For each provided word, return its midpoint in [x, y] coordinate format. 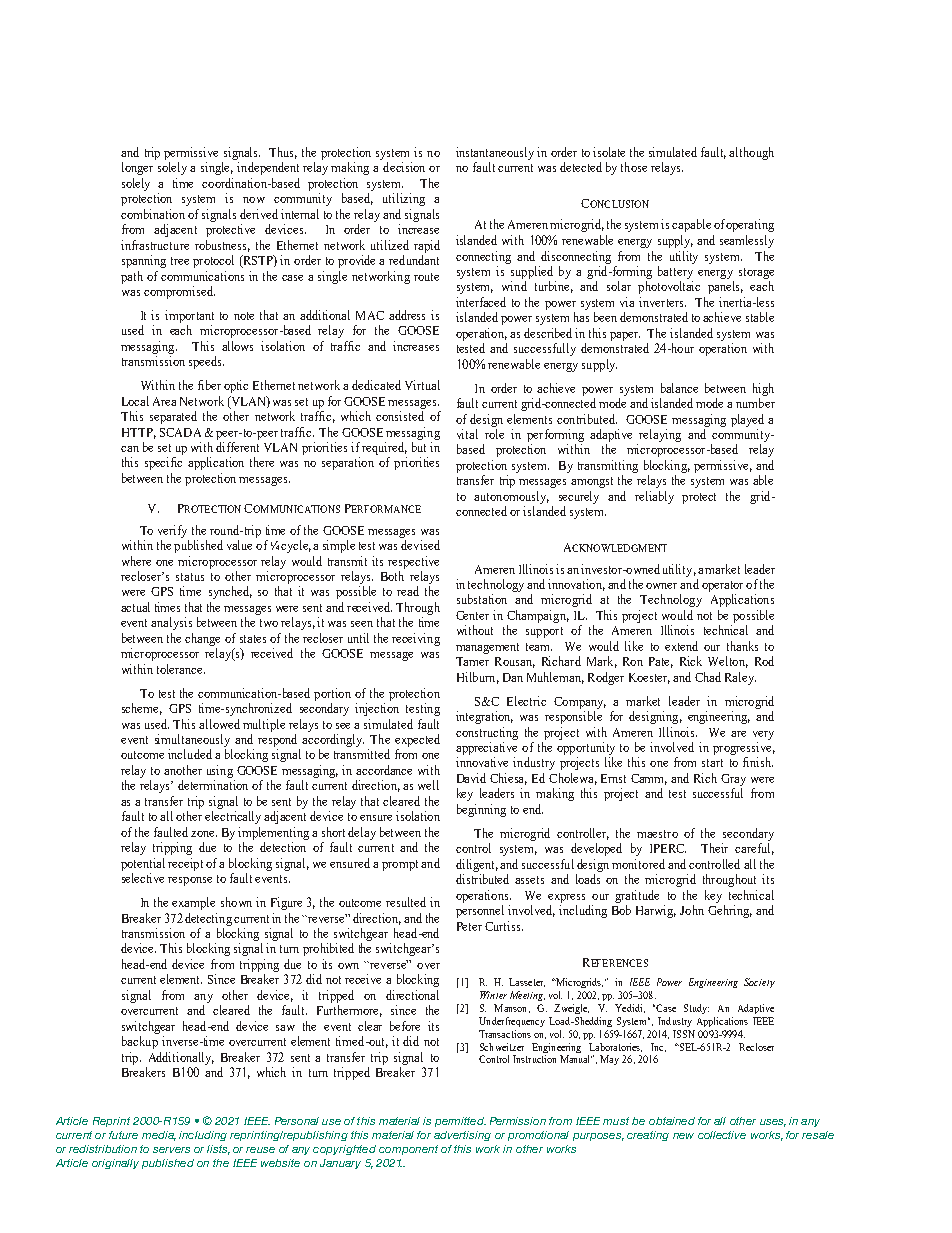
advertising [462, 1136]
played [747, 420]
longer [137, 168]
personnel [480, 911]
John [692, 910]
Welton [728, 662]
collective [722, 1135]
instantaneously [495, 153]
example [193, 903]
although [751, 153]
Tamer [472, 661]
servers [171, 1150]
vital [467, 434]
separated [173, 417]
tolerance [181, 669]
